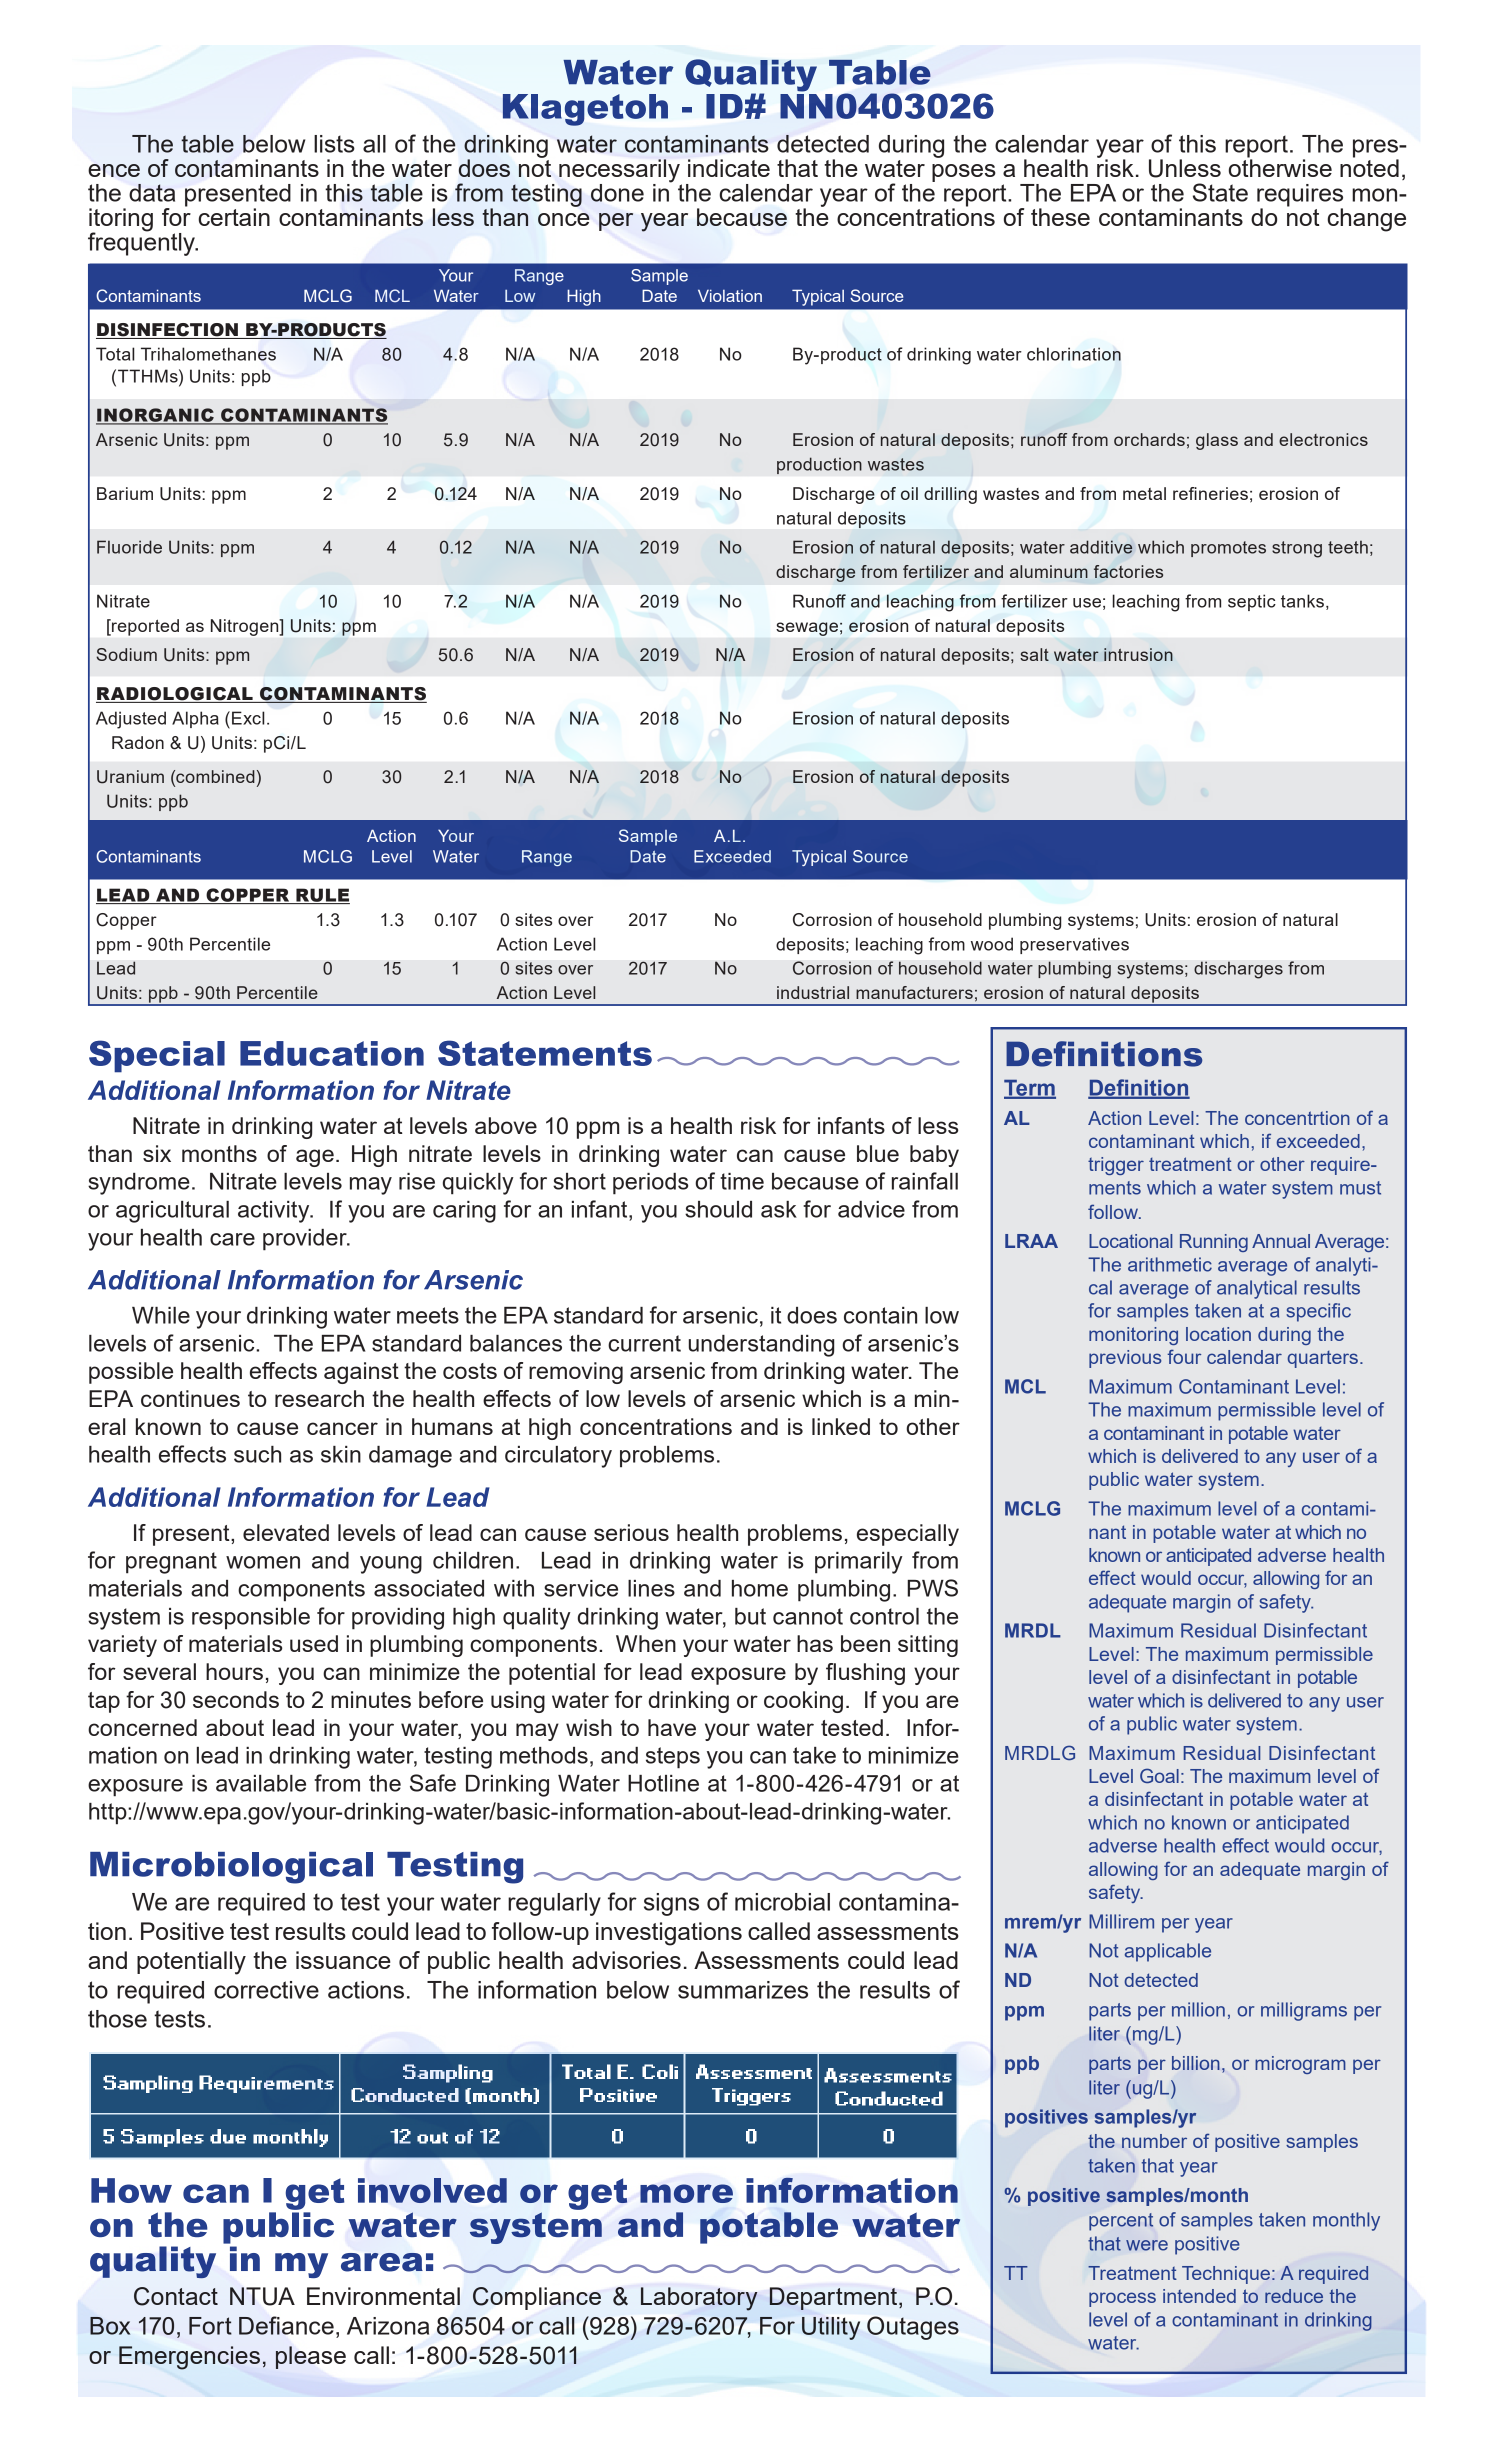 This document has height=2462, width=1495. Describe the element at coordinates (729, 168) in the document. I see `indicate` at that location.
